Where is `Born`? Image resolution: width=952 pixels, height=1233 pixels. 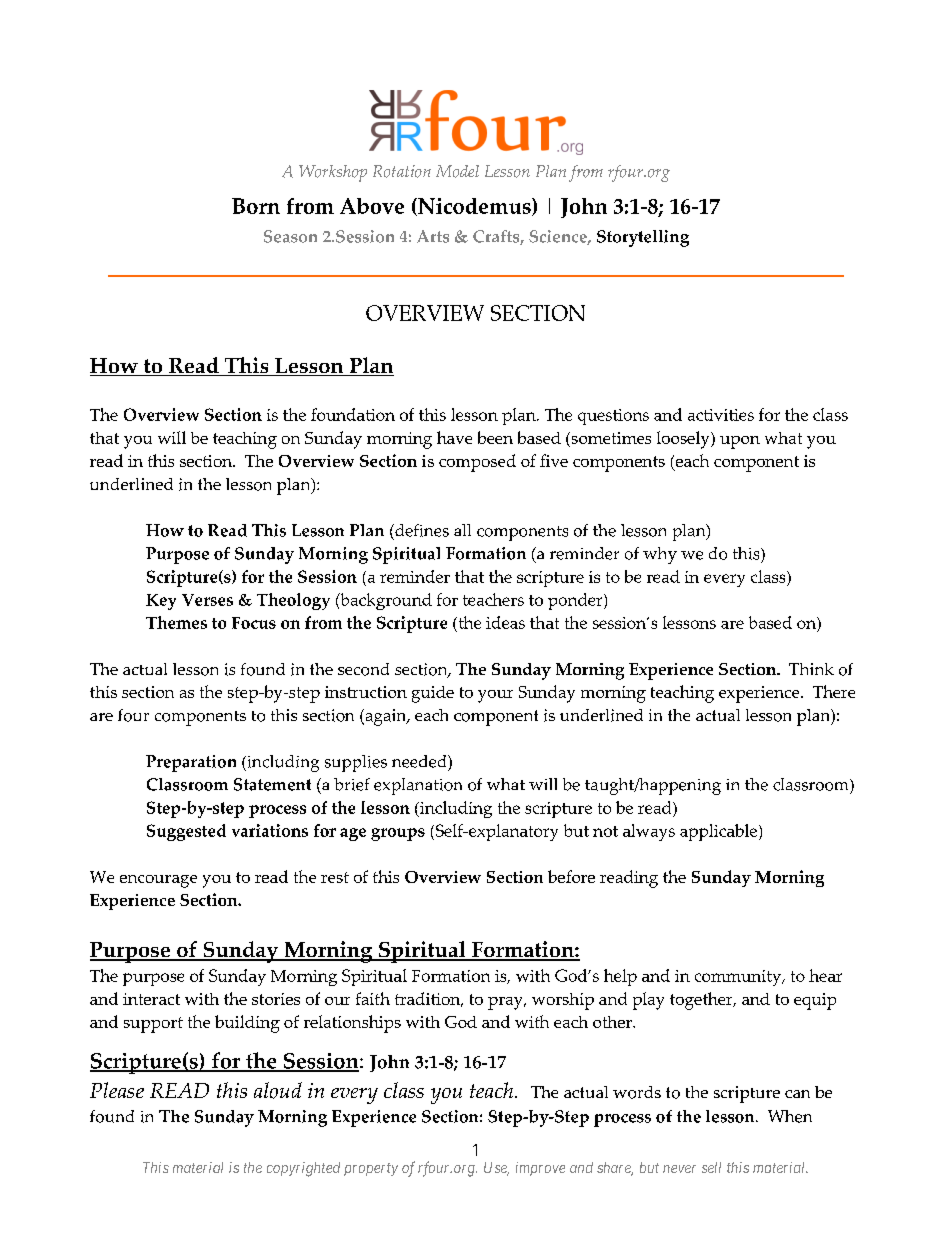 Born is located at coordinates (256, 206).
